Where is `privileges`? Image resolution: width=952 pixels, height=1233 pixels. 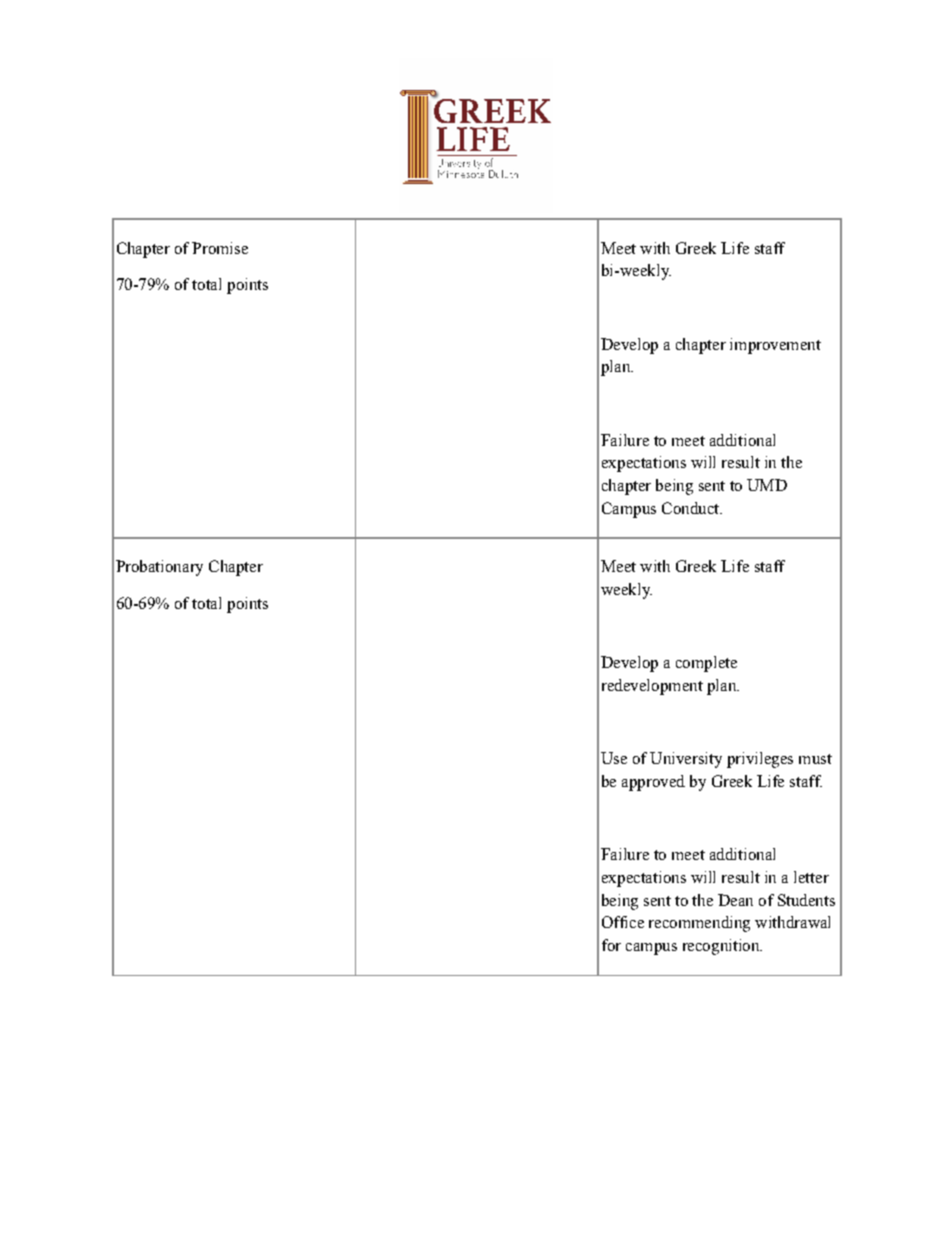
privileges is located at coordinates (760, 760).
